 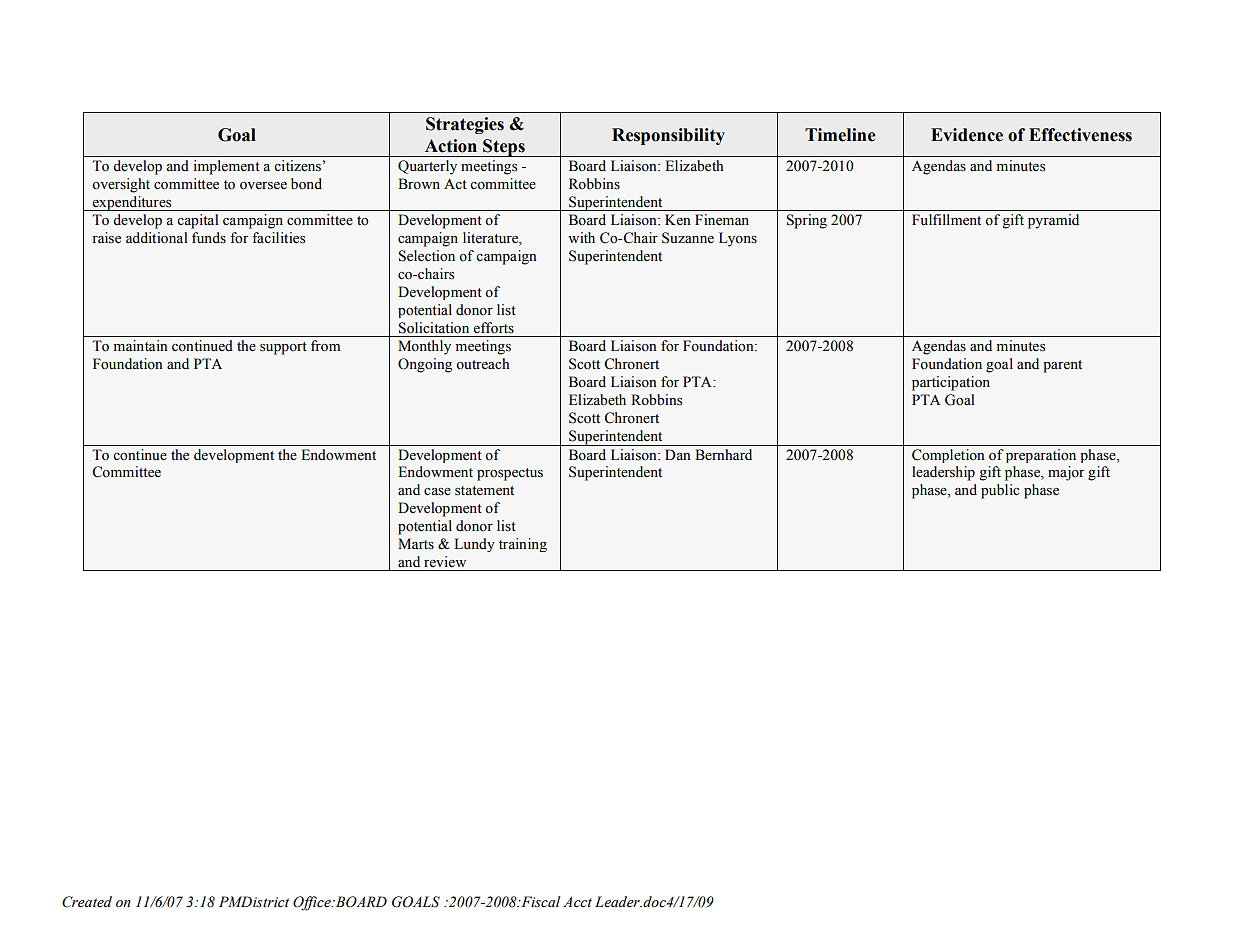 What do you see at coordinates (523, 545) in the image?
I see `training` at bounding box center [523, 545].
